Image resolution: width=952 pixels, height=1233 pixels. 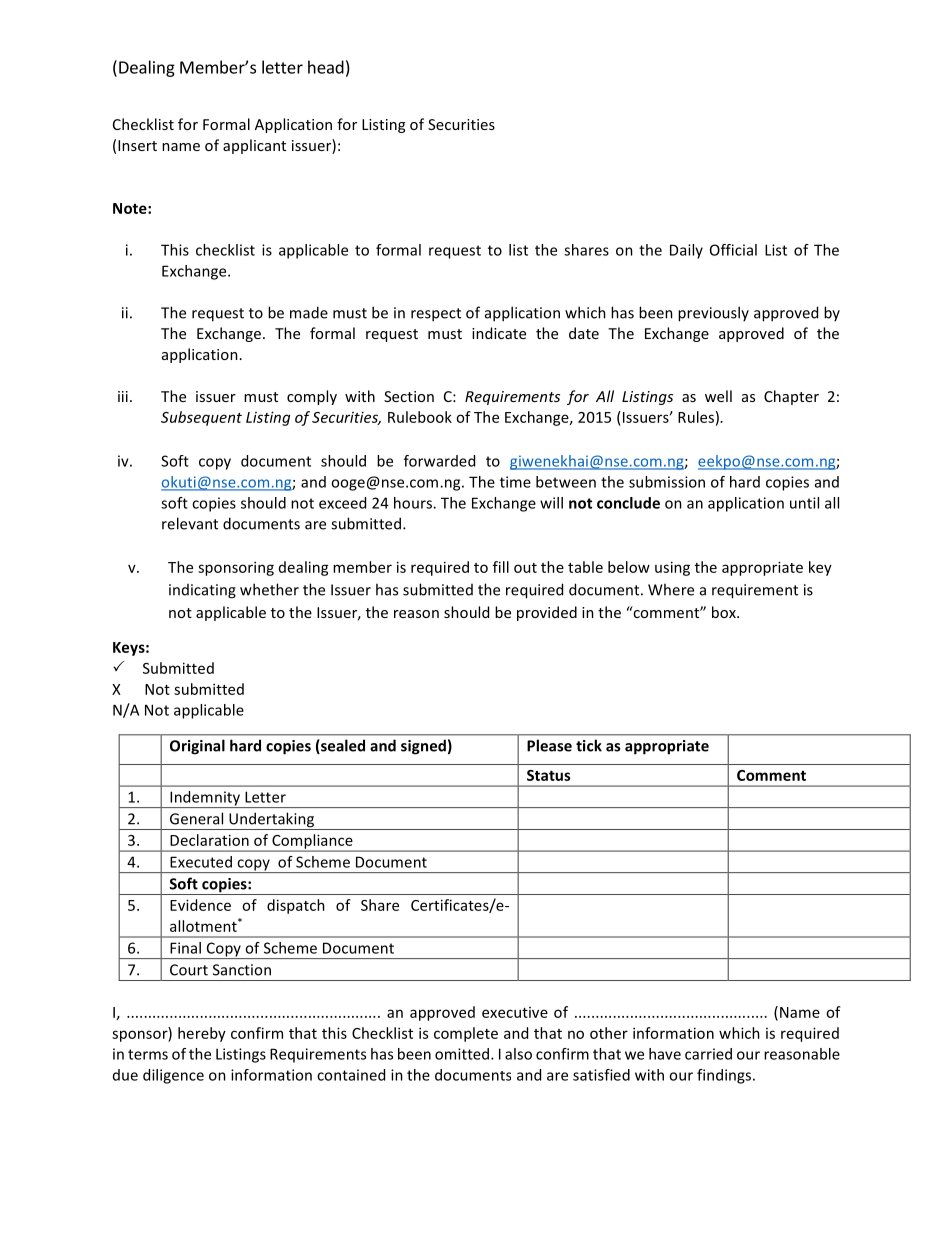 What do you see at coordinates (309, 312) in the screenshot?
I see `made` at bounding box center [309, 312].
